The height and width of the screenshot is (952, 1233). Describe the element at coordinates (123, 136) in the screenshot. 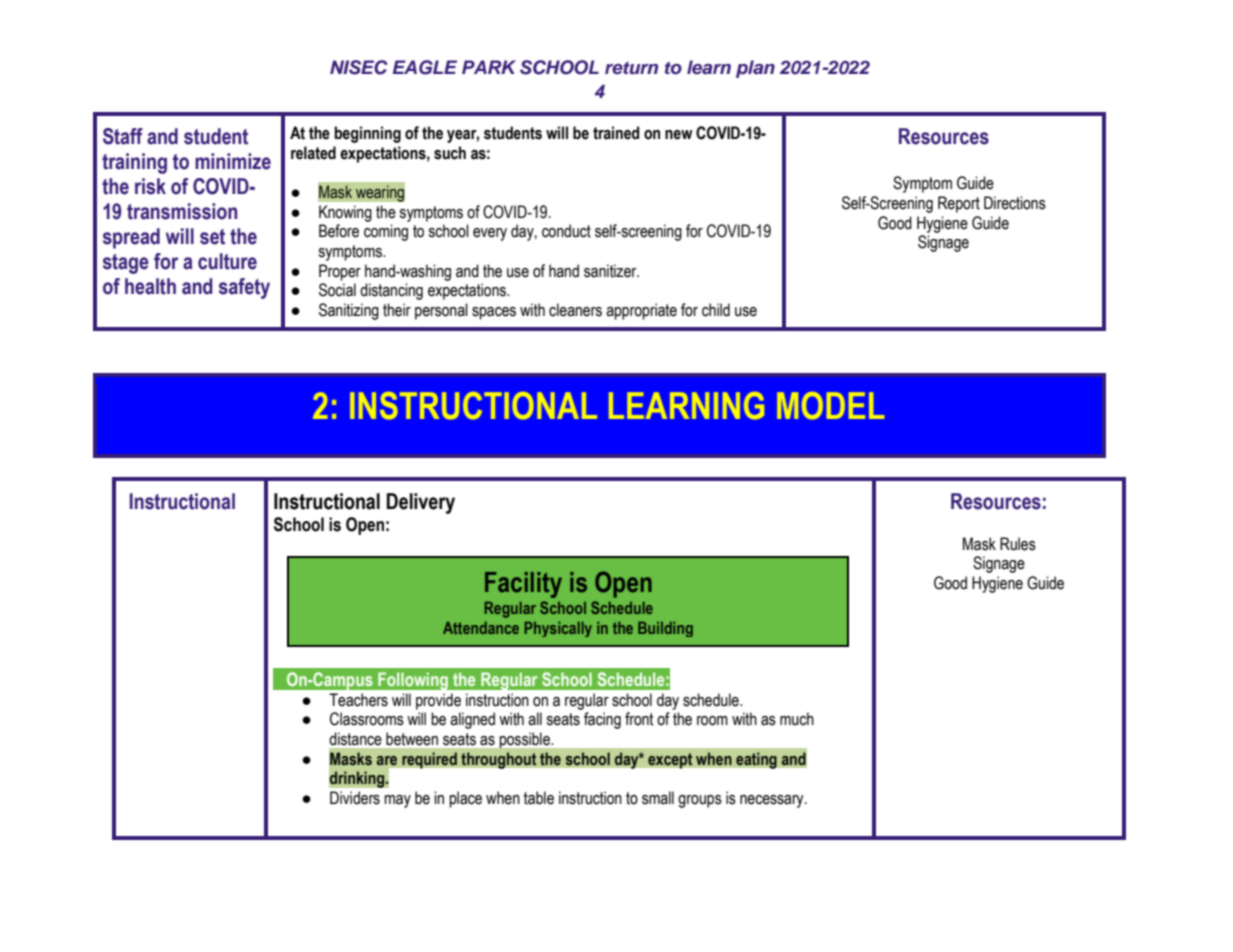

I see `Staff` at that location.
